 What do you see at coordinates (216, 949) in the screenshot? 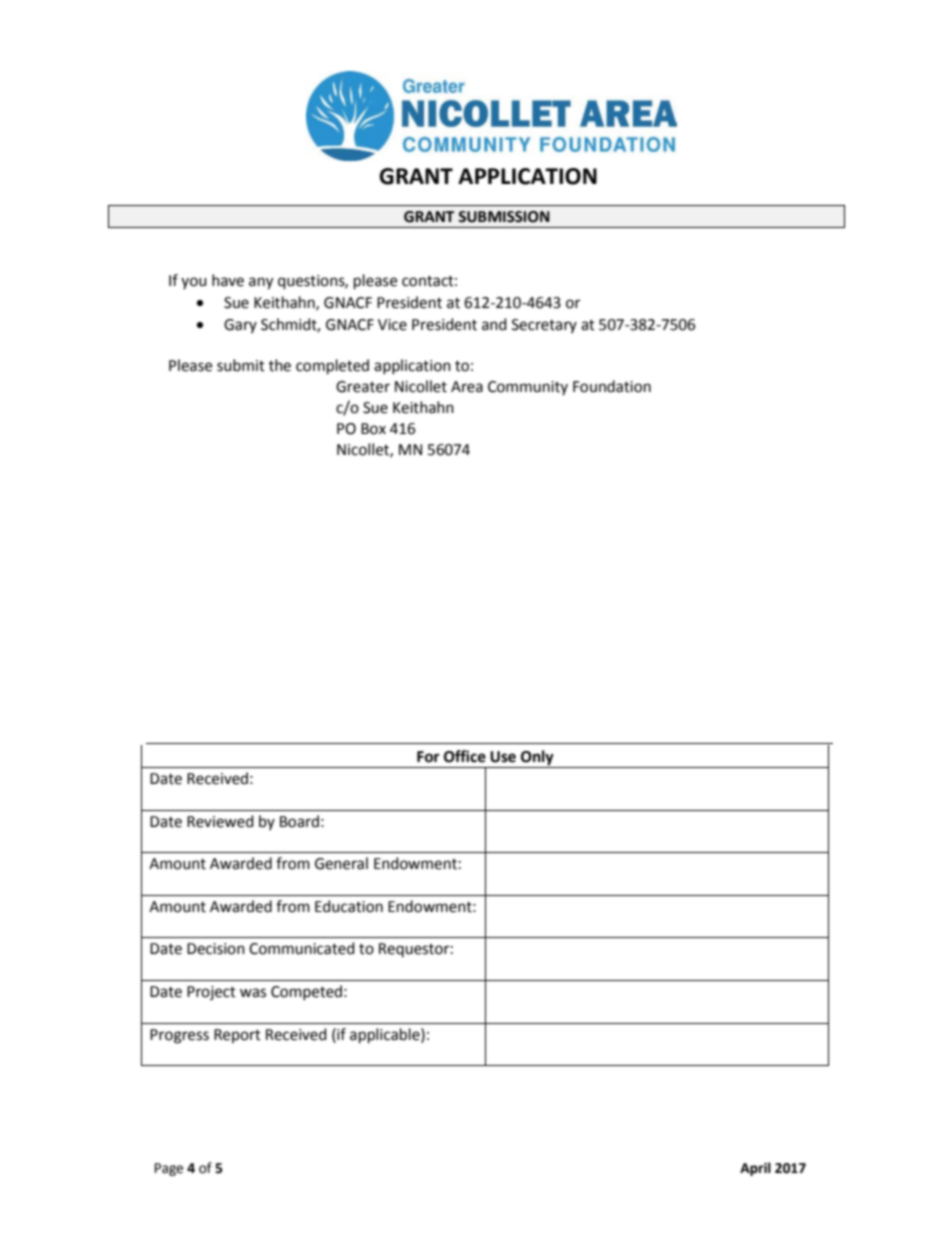
I see `Decision` at bounding box center [216, 949].
